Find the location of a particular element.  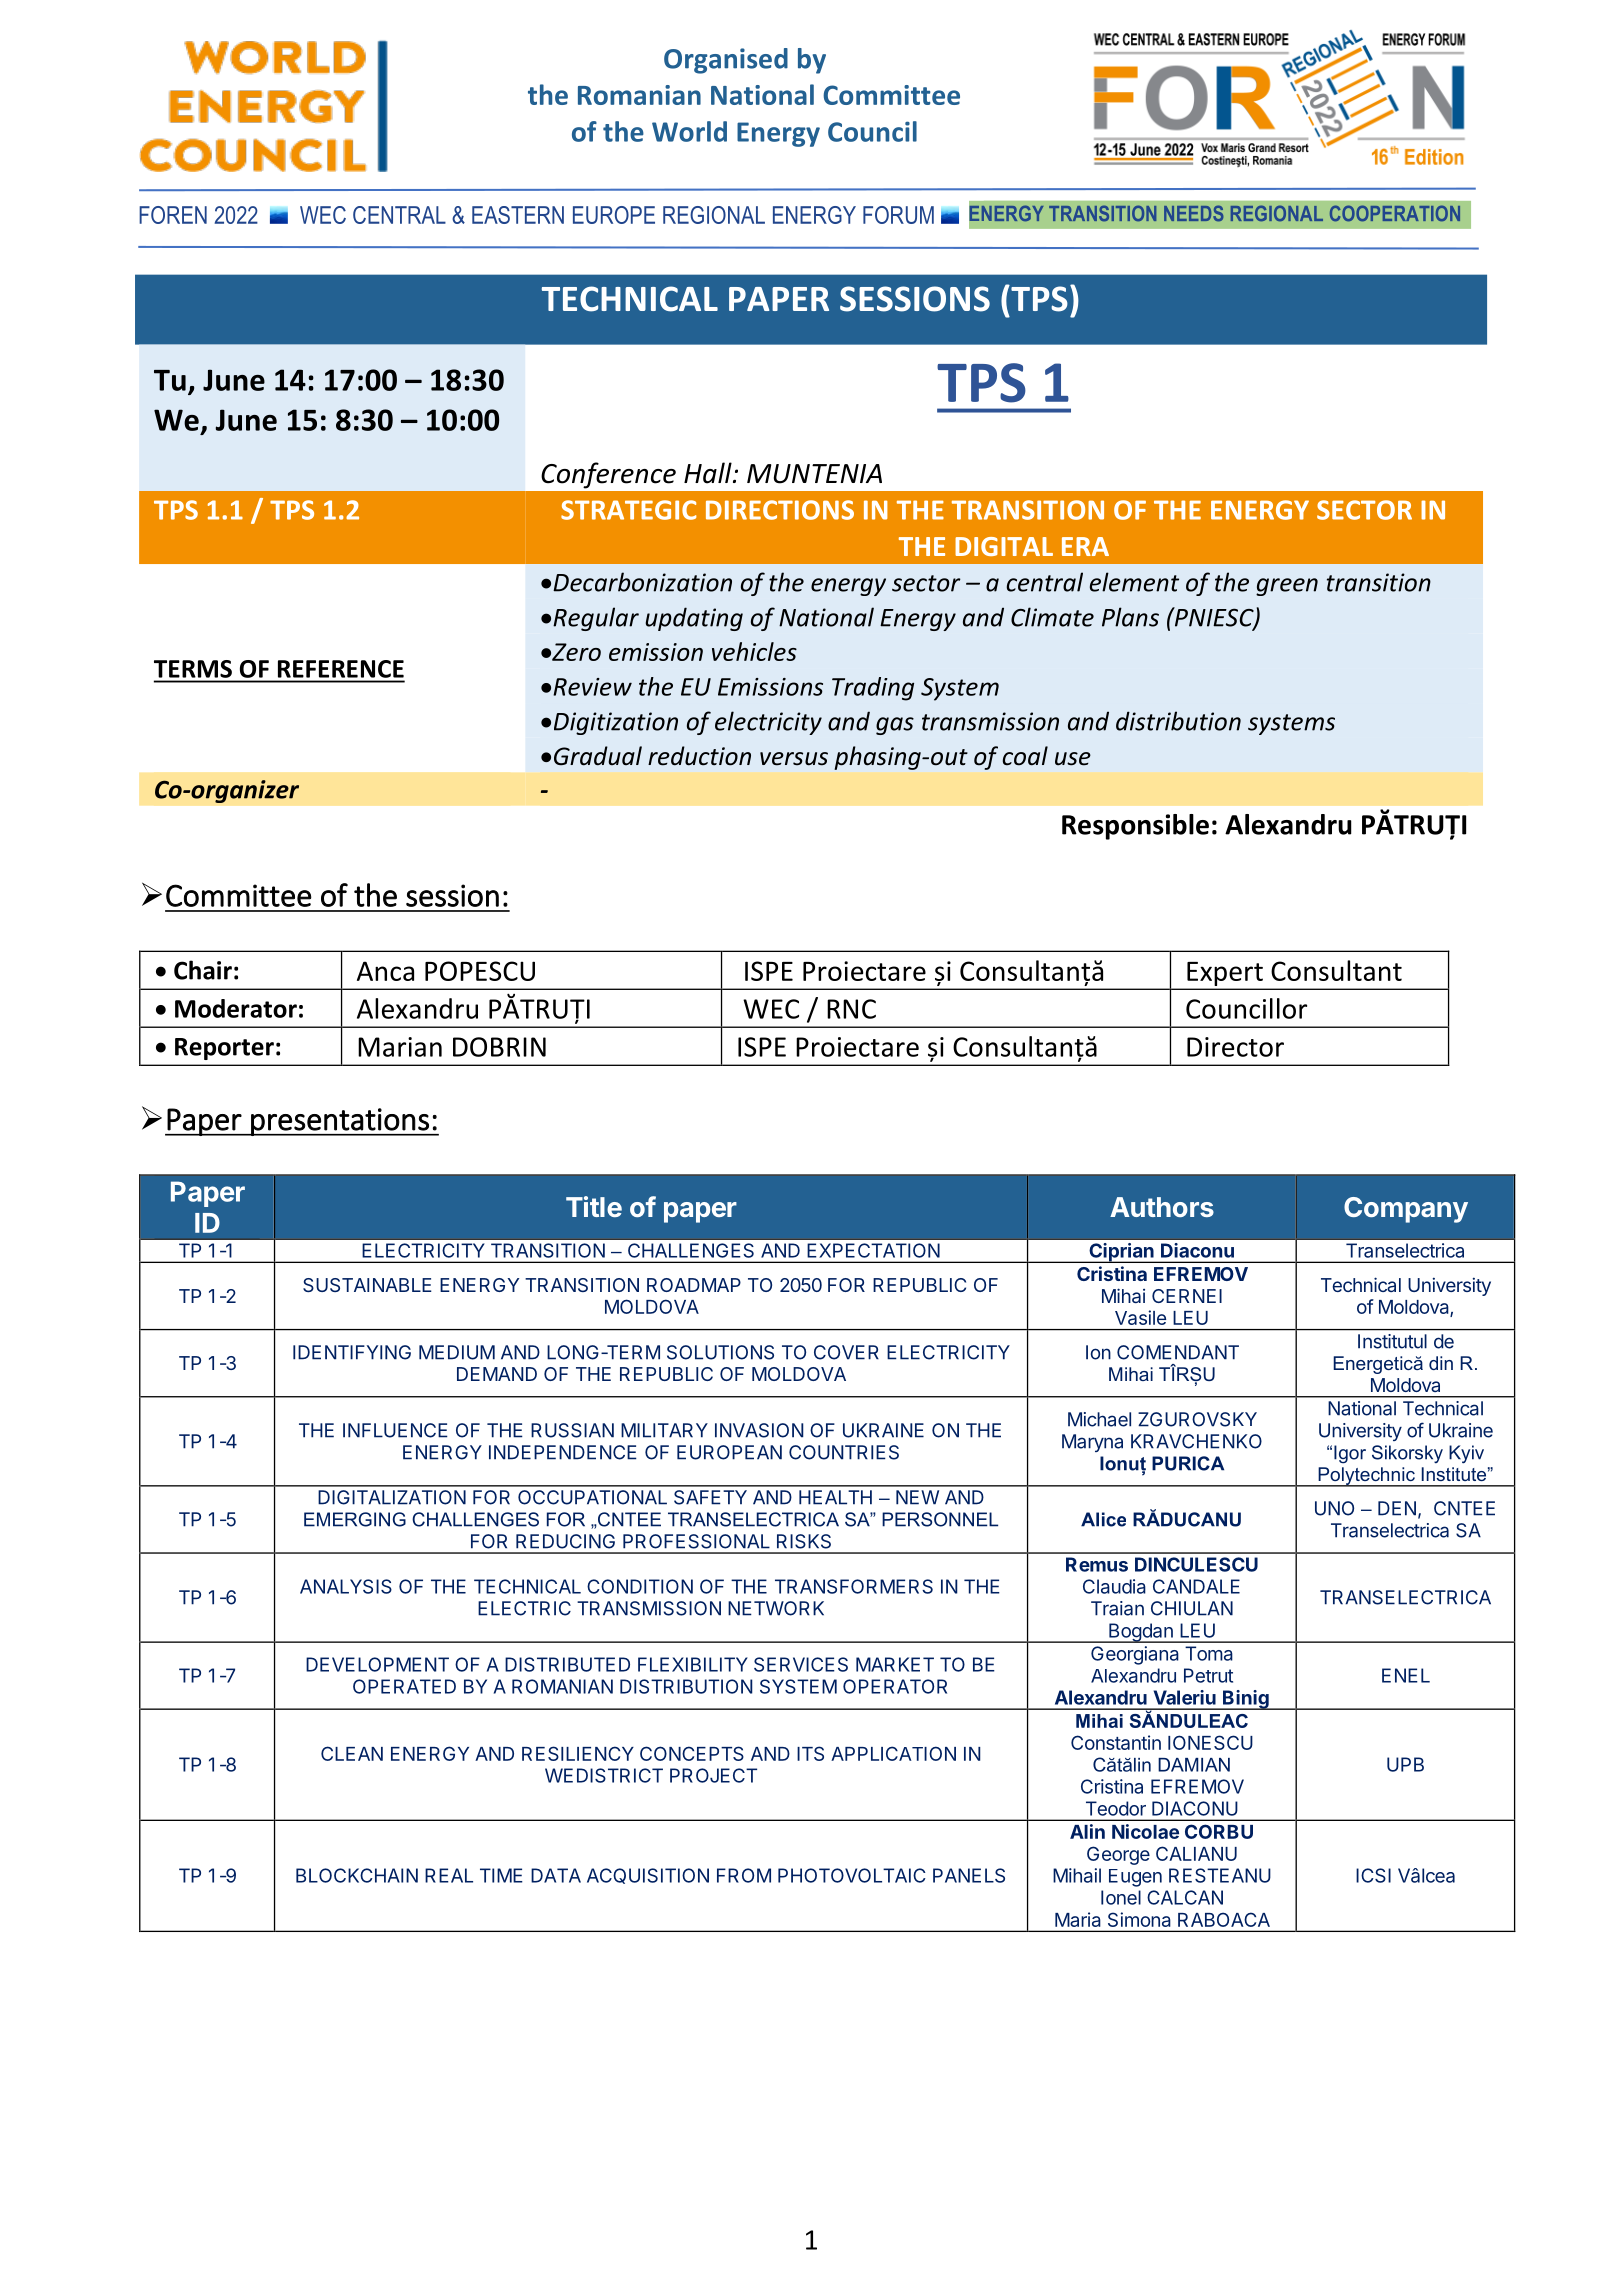

green is located at coordinates (1287, 587).
